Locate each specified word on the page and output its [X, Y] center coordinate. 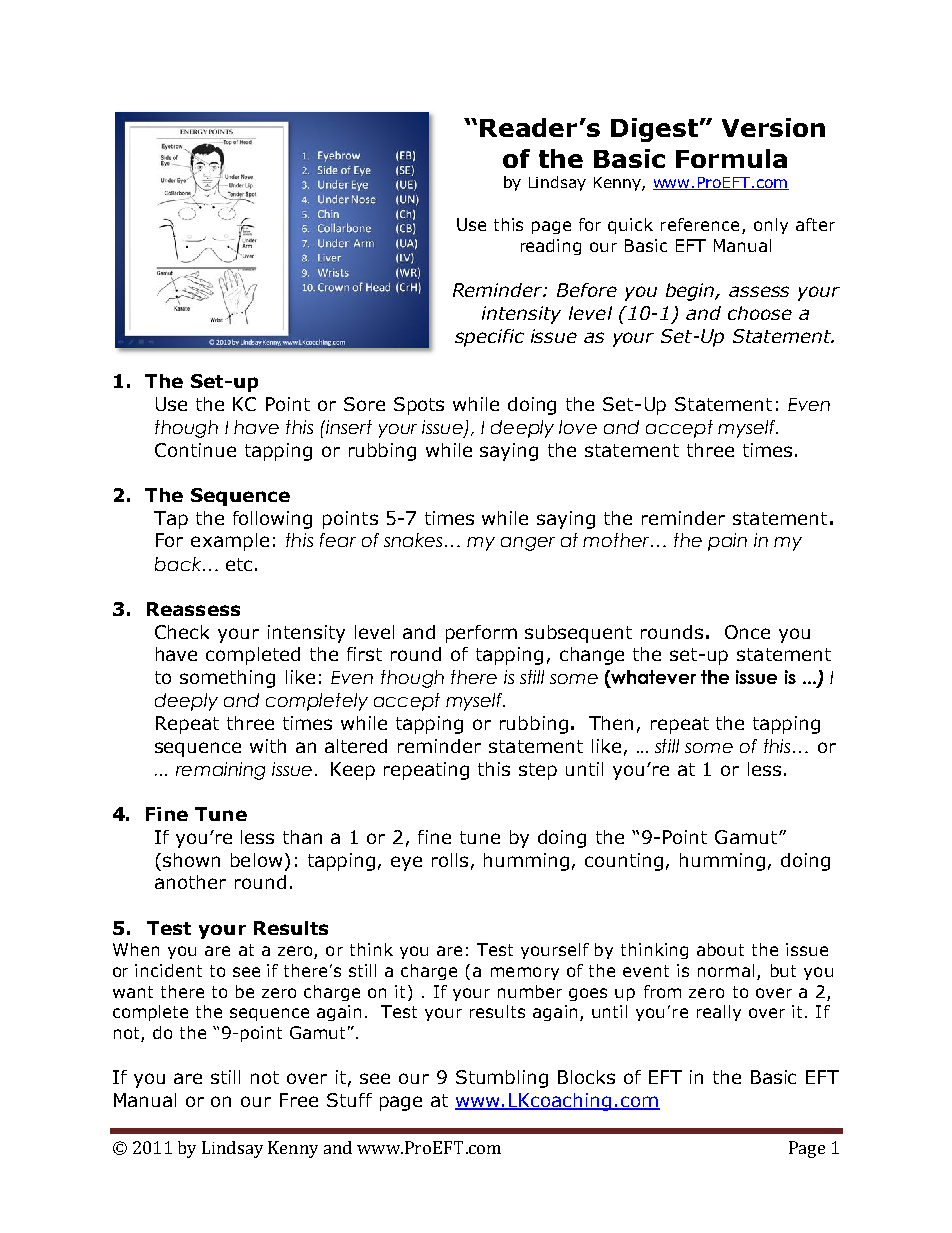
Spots [419, 406]
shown [191, 860]
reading [551, 247]
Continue [195, 450]
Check [182, 632]
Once [747, 632]
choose [760, 313]
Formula [731, 158]
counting [624, 862]
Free [299, 1100]
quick [630, 226]
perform [481, 634]
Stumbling [502, 1079]
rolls [450, 860]
